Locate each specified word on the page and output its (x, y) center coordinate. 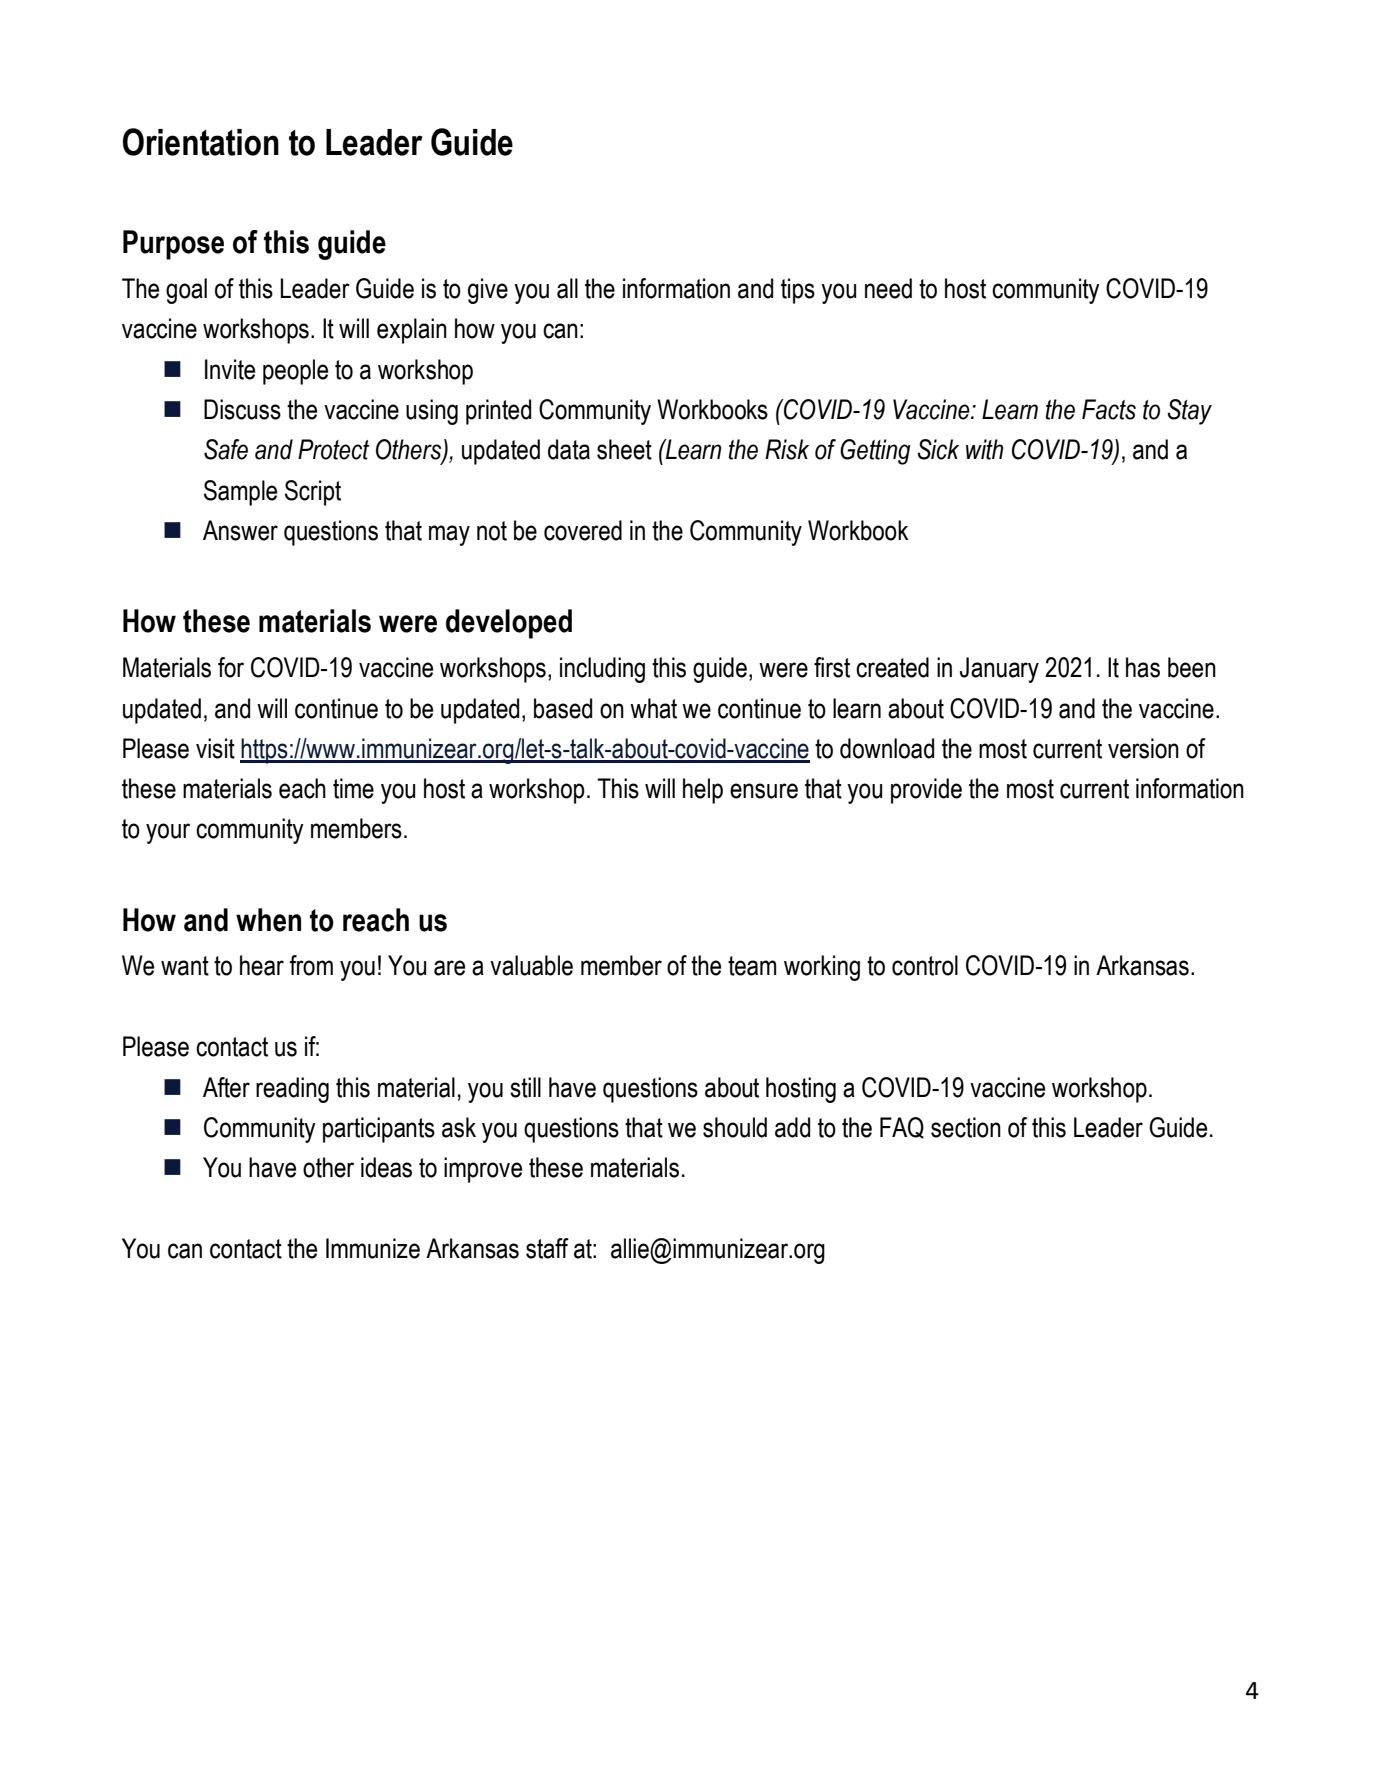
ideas (386, 1167)
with (984, 449)
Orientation (201, 142)
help (703, 791)
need (888, 288)
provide (926, 791)
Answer (240, 530)
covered (583, 530)
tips (798, 291)
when (268, 920)
